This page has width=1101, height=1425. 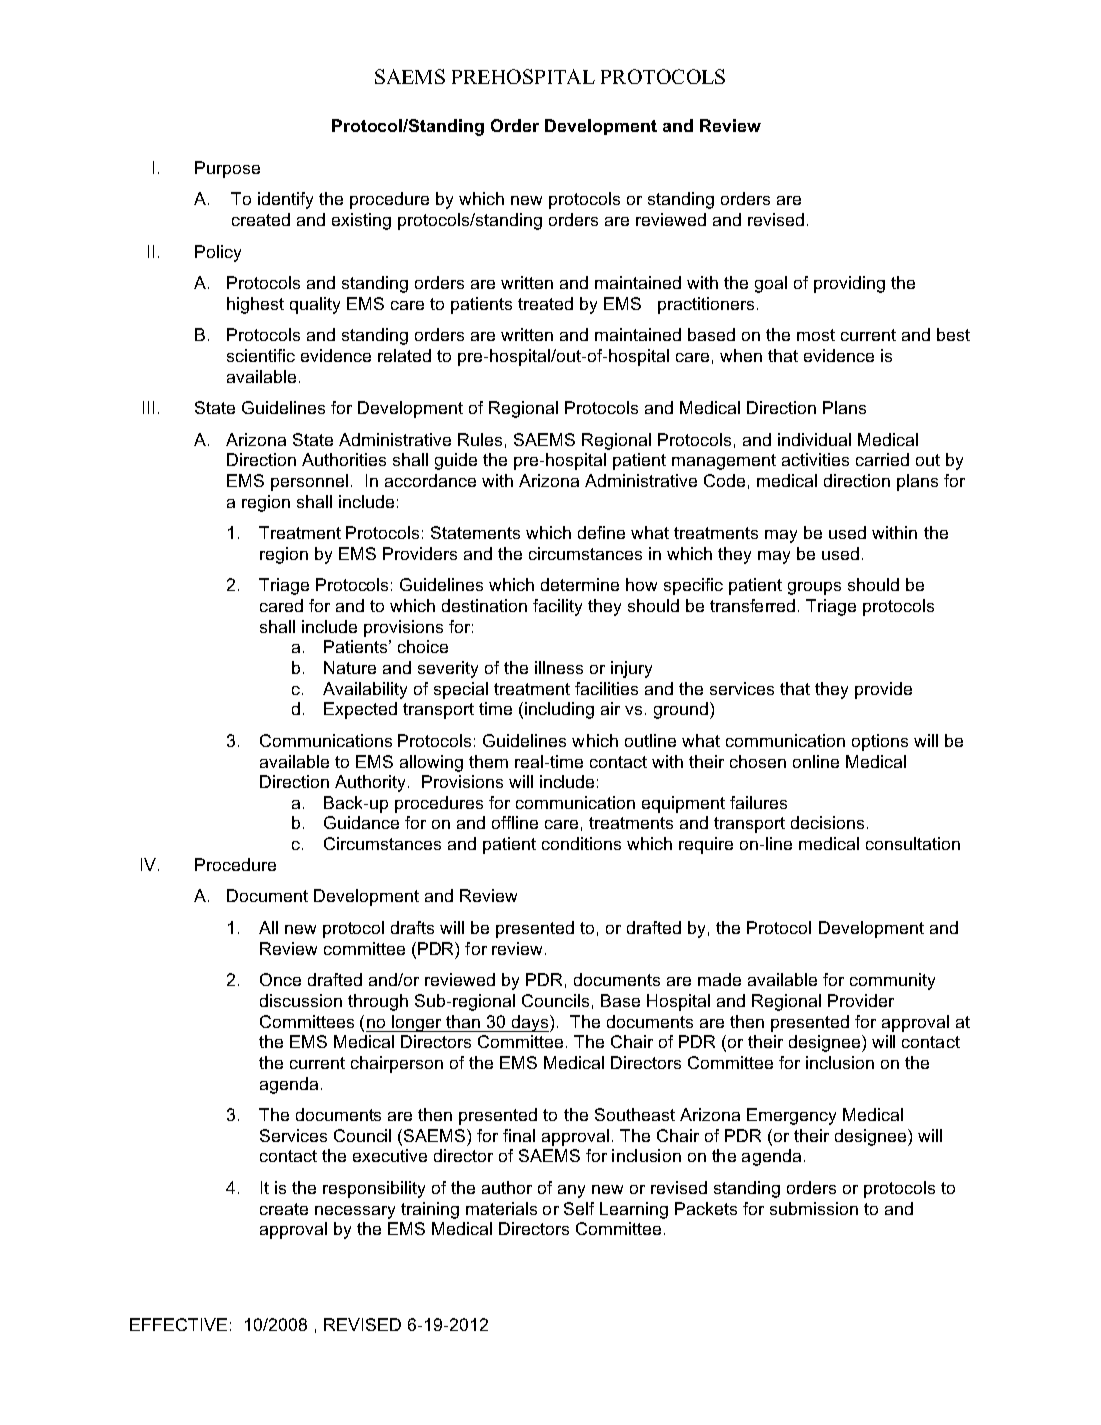 What do you see at coordinates (849, 284) in the page?
I see `providing` at bounding box center [849, 284].
